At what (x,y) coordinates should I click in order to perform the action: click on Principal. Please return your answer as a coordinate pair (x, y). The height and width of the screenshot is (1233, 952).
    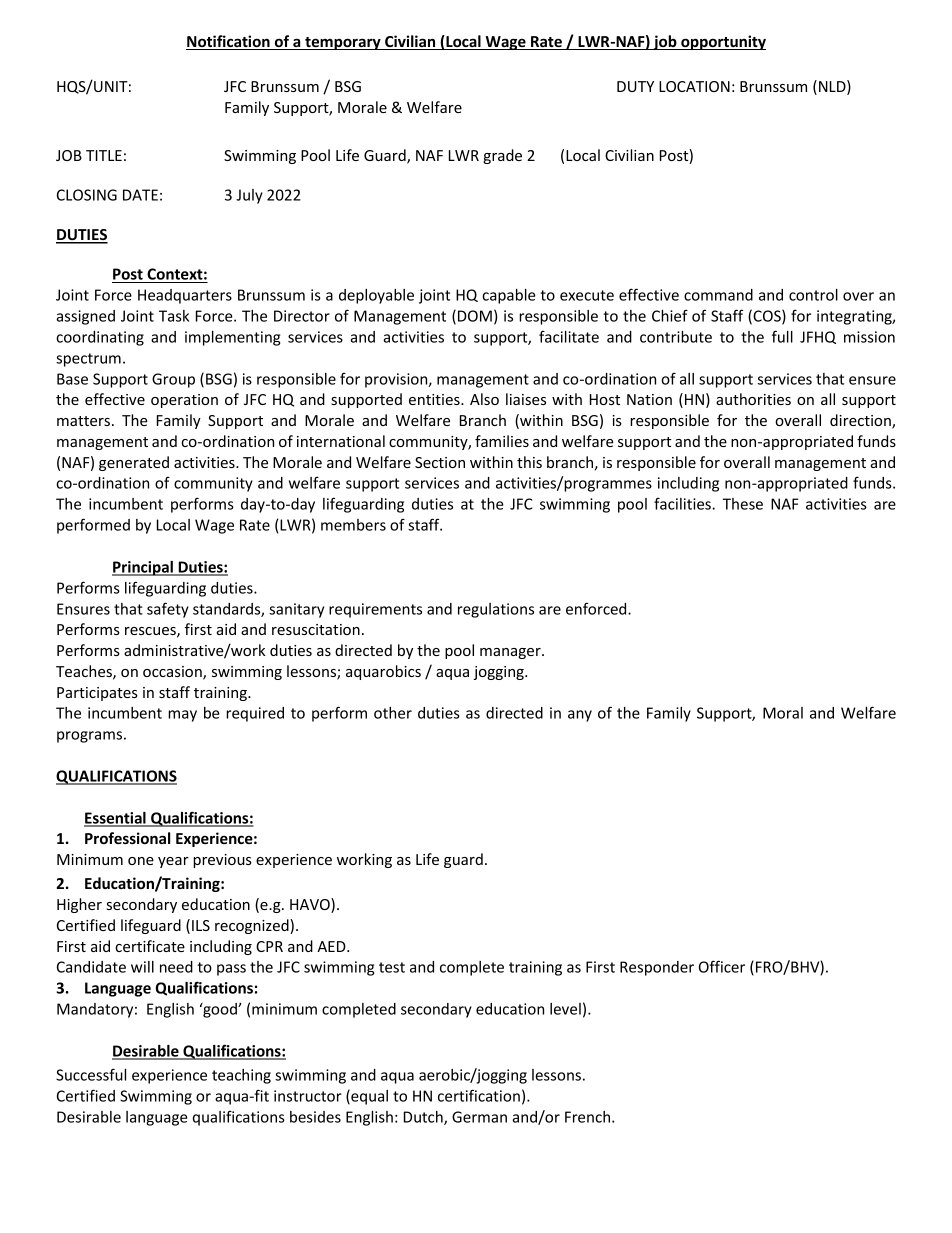
    Looking at the image, I should click on (143, 568).
